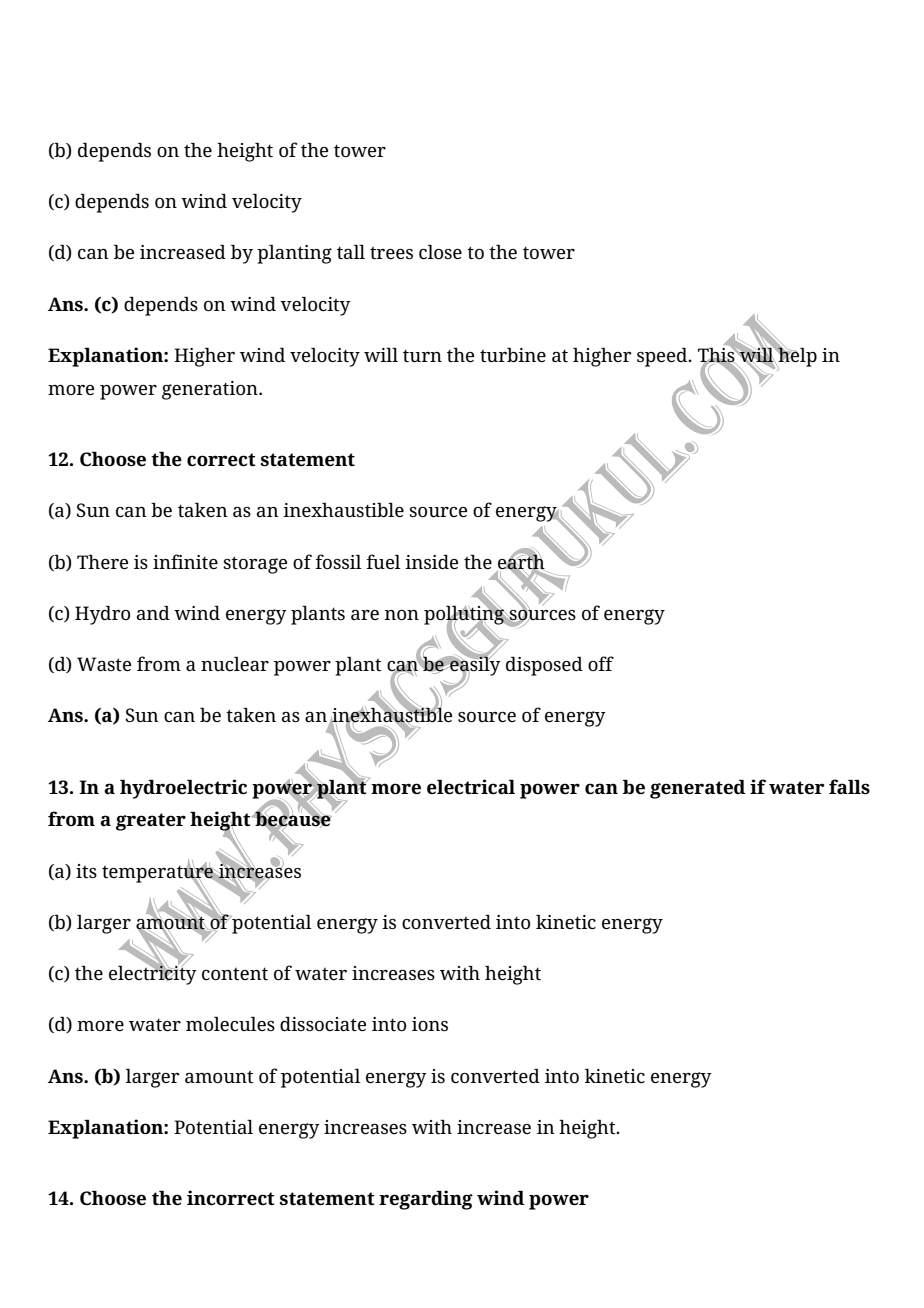  Describe the element at coordinates (230, 1024) in the screenshot. I see `molecules` at that location.
